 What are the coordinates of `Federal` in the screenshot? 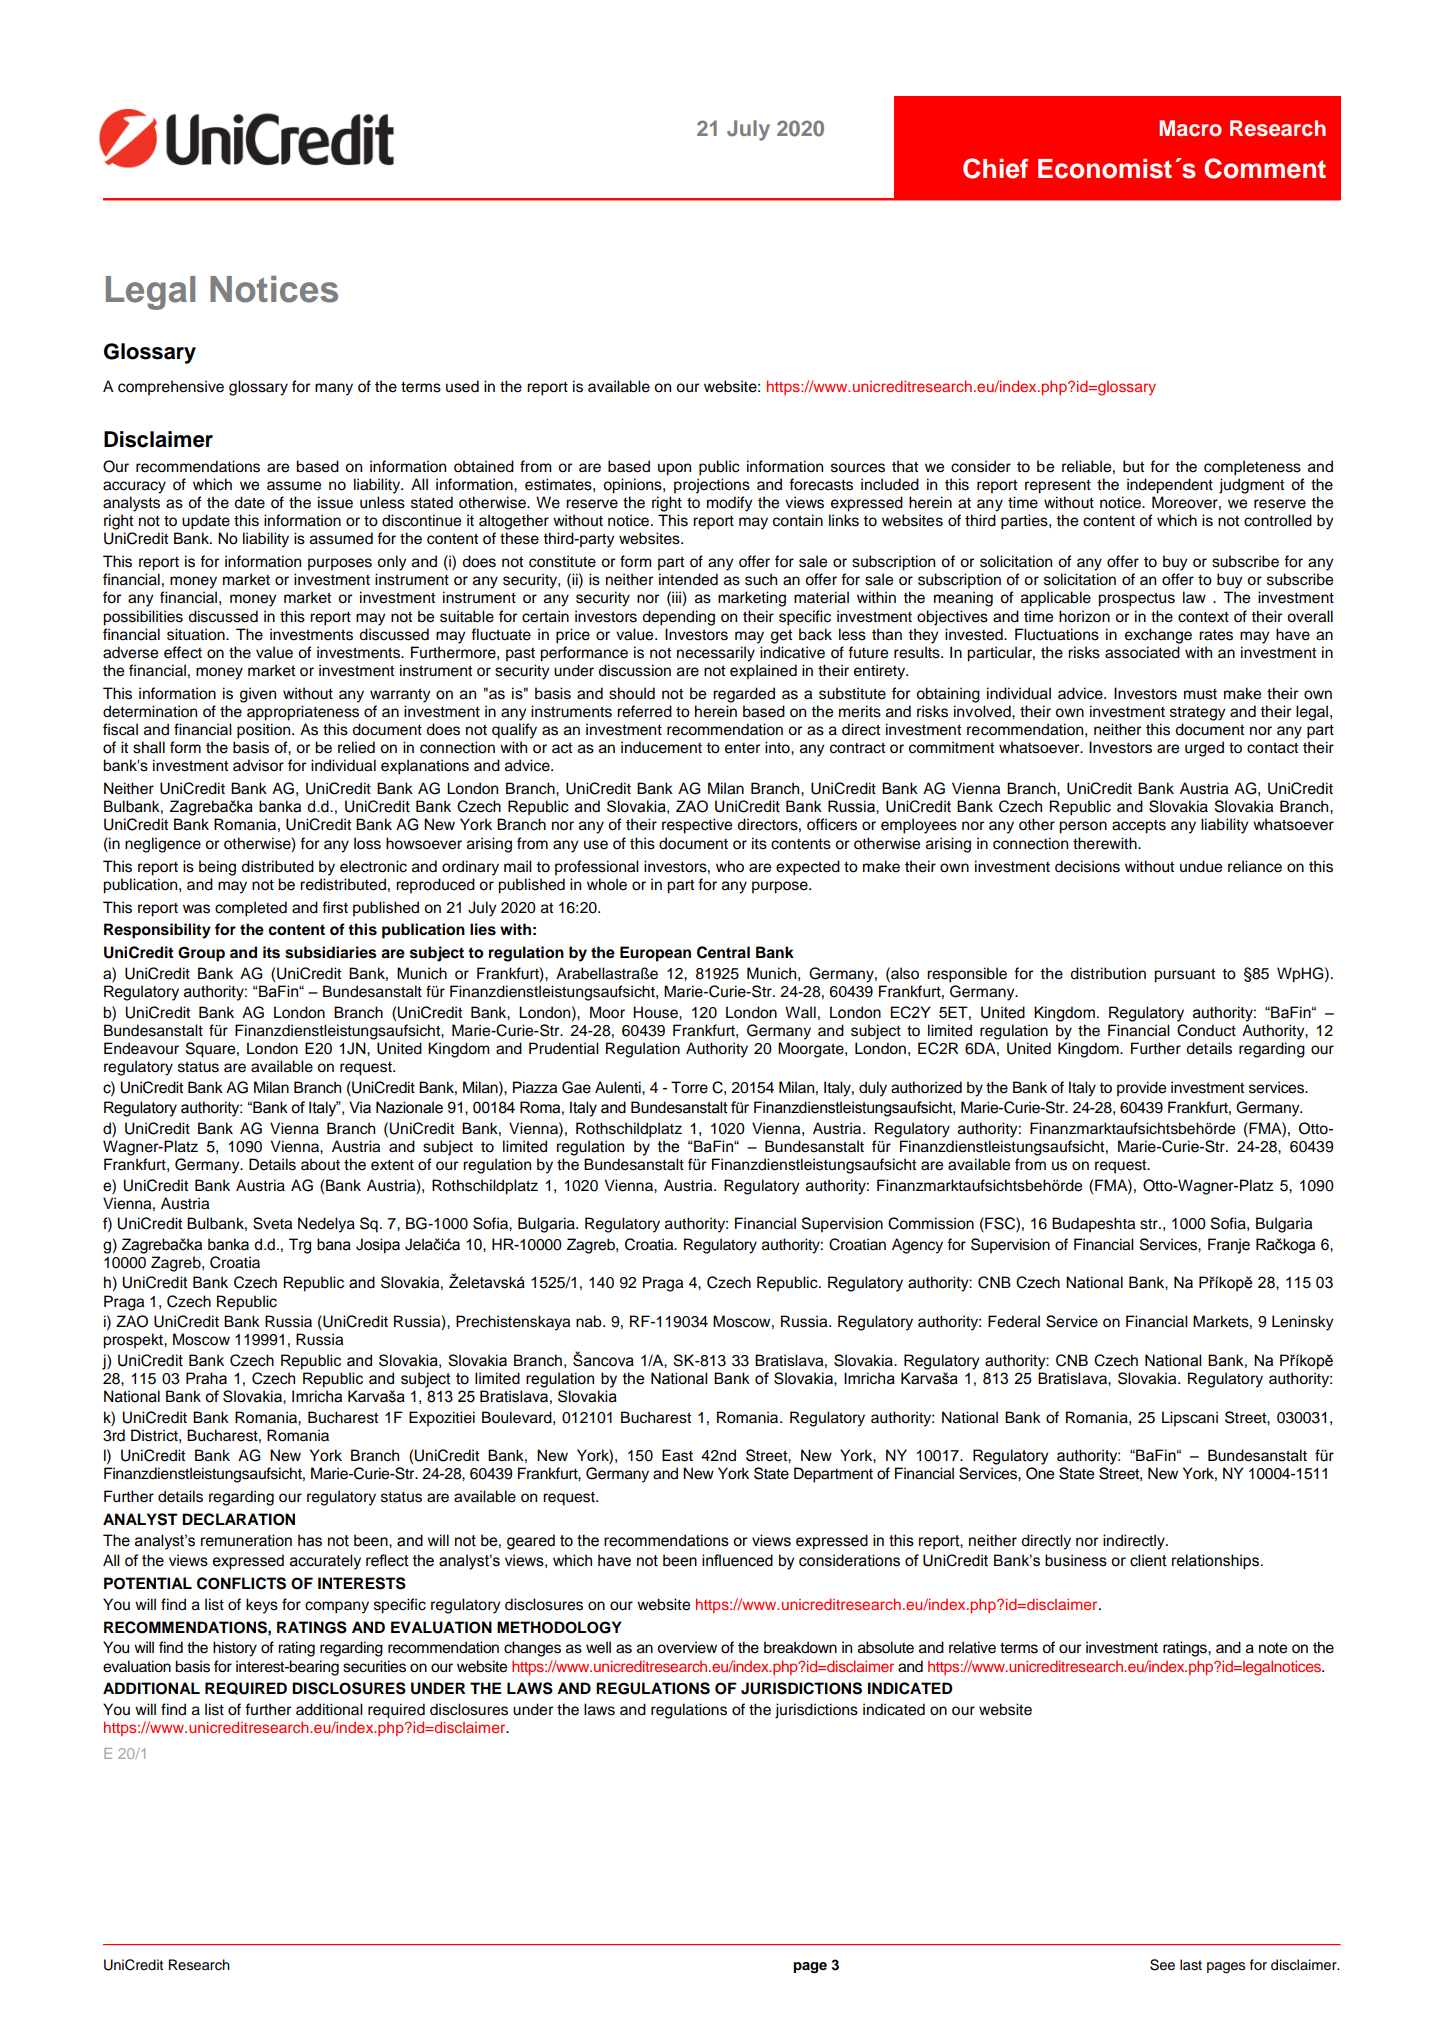 It's located at (1014, 1321).
